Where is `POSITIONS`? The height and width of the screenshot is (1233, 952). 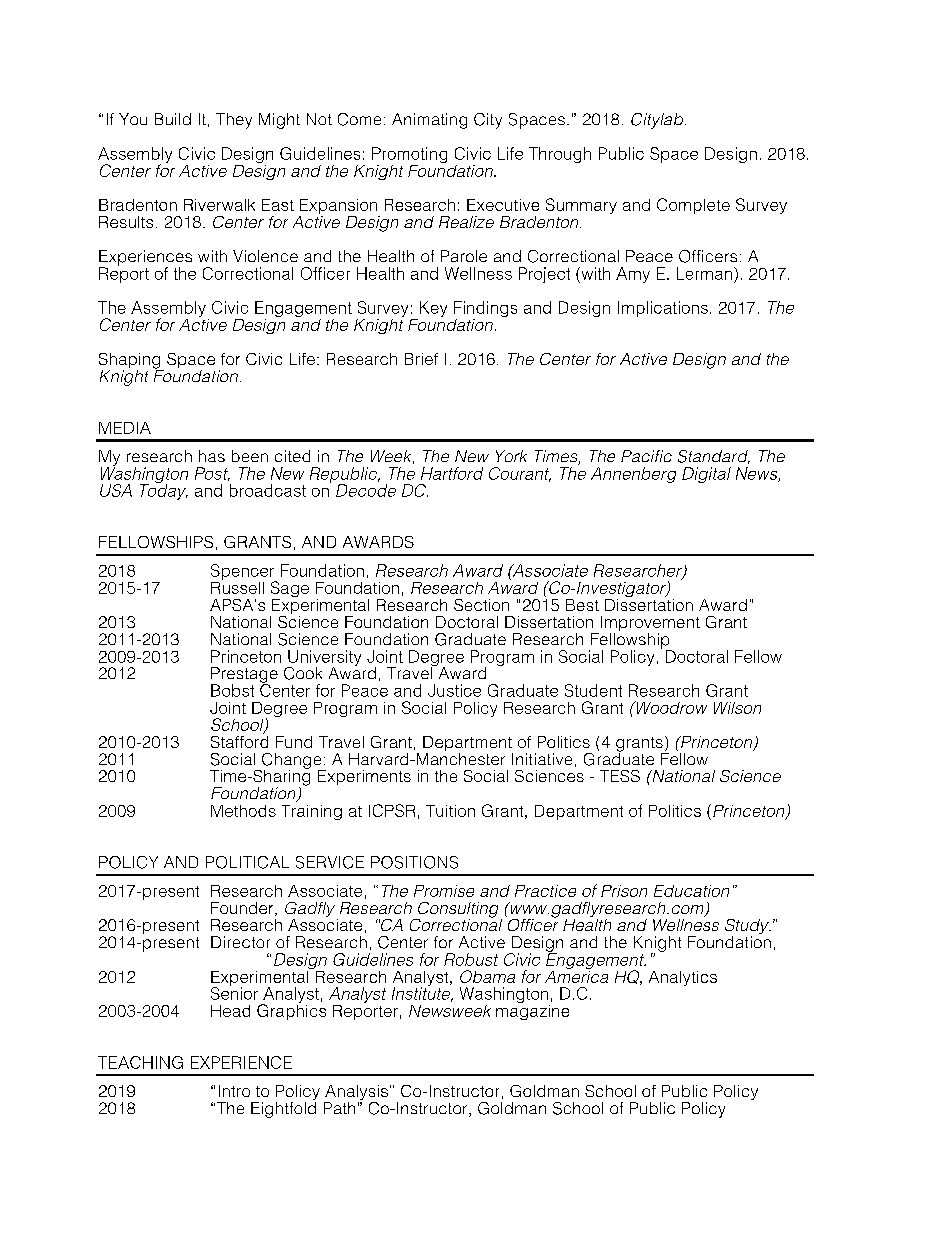
POSITIONS is located at coordinates (414, 862).
